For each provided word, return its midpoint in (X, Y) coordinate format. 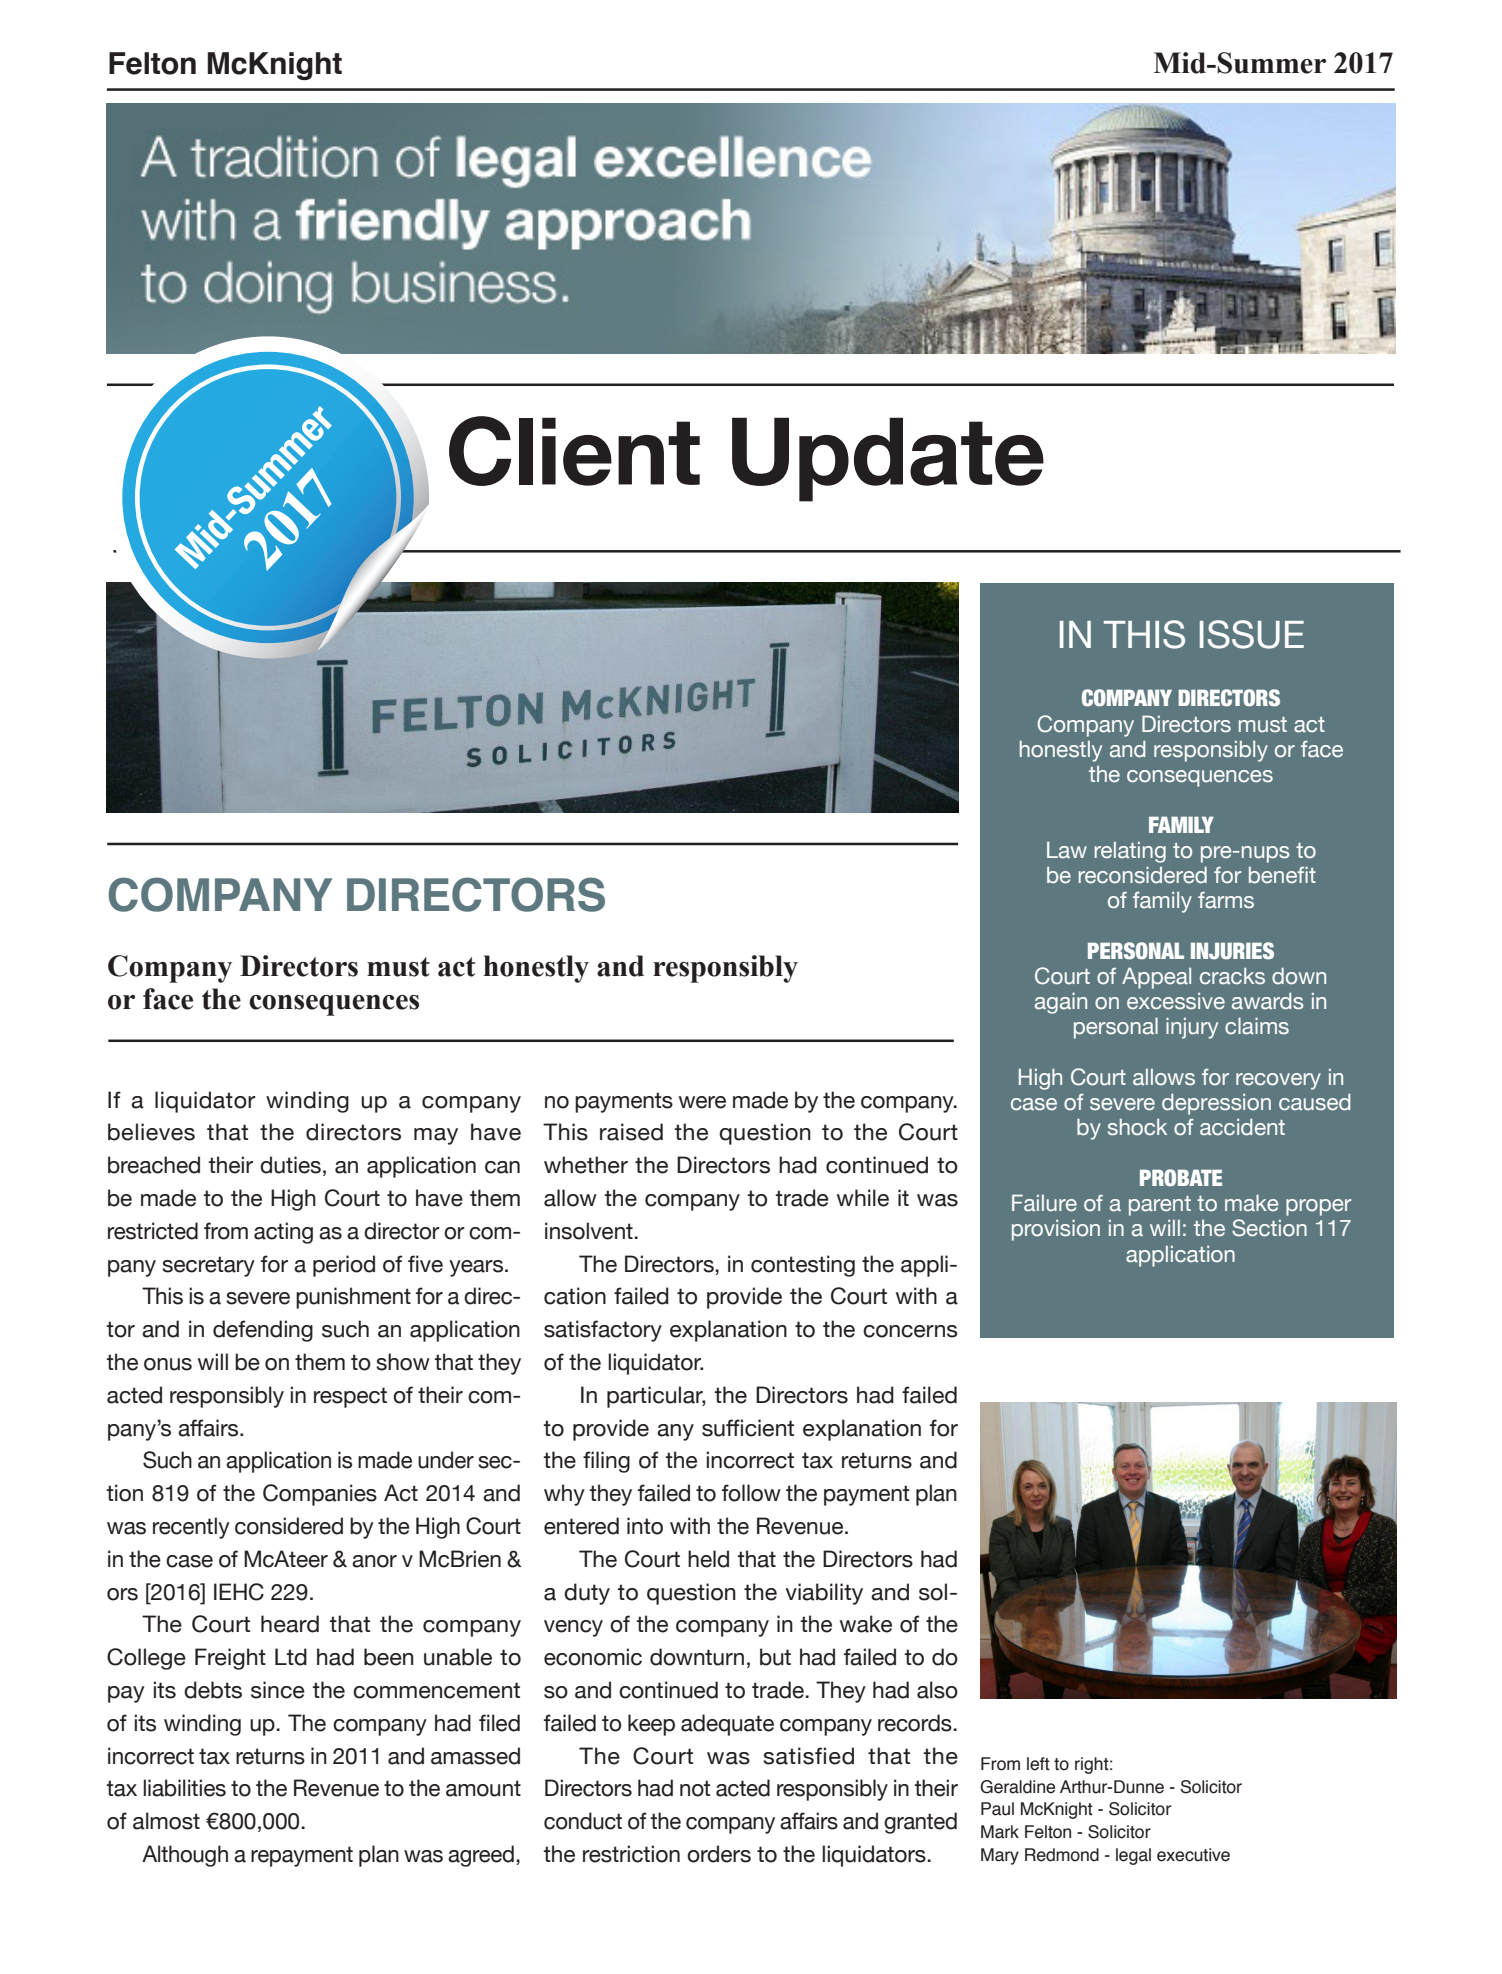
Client (574, 451)
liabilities (184, 1788)
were (702, 1102)
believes (151, 1132)
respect (350, 1397)
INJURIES (1232, 951)
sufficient (748, 1428)
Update (888, 459)
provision (1056, 1230)
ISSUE (1252, 634)
